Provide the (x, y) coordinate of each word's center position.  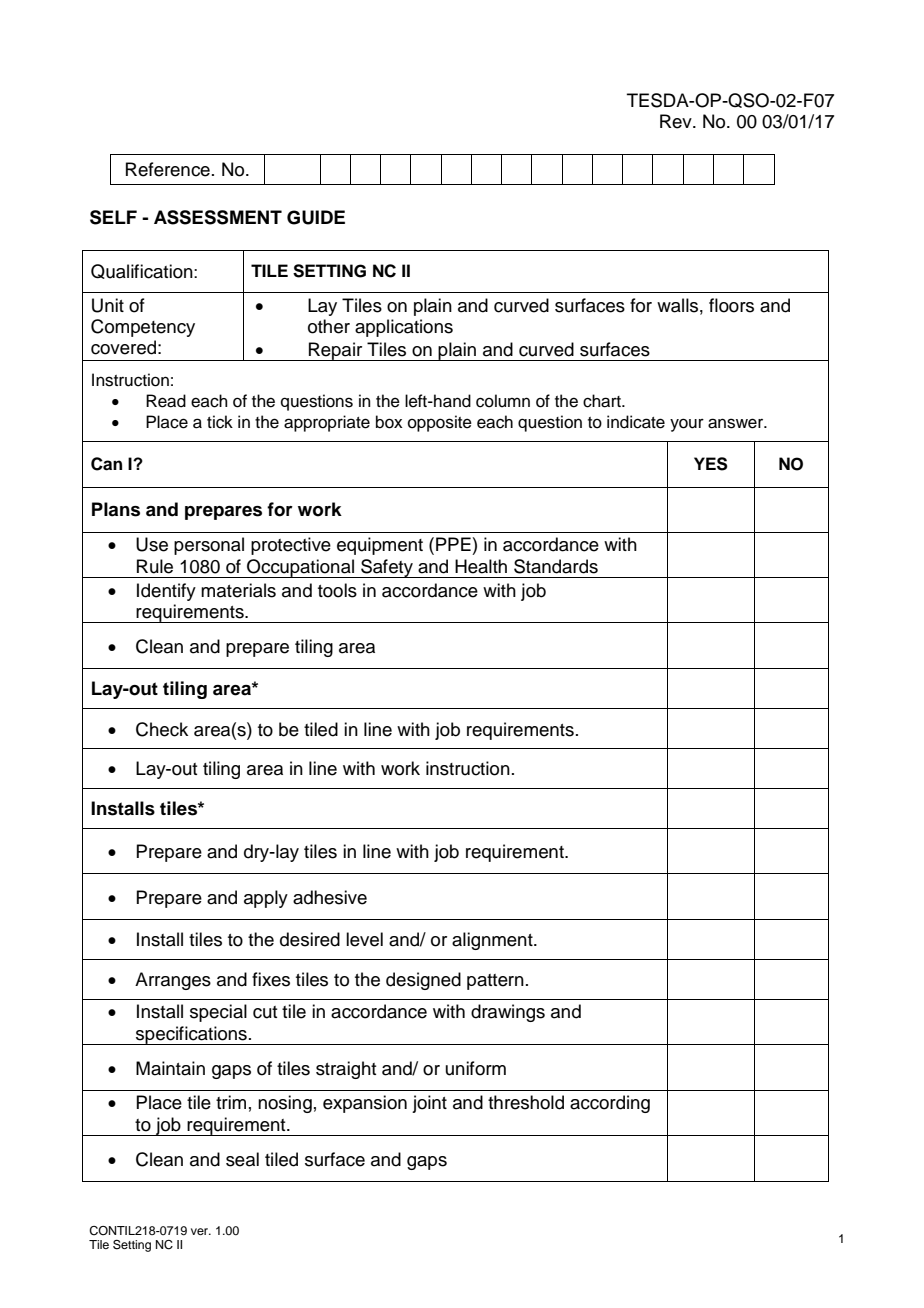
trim (231, 1102)
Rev (677, 121)
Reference (168, 169)
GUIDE (316, 217)
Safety (387, 568)
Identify (166, 592)
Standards (556, 566)
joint (429, 1104)
